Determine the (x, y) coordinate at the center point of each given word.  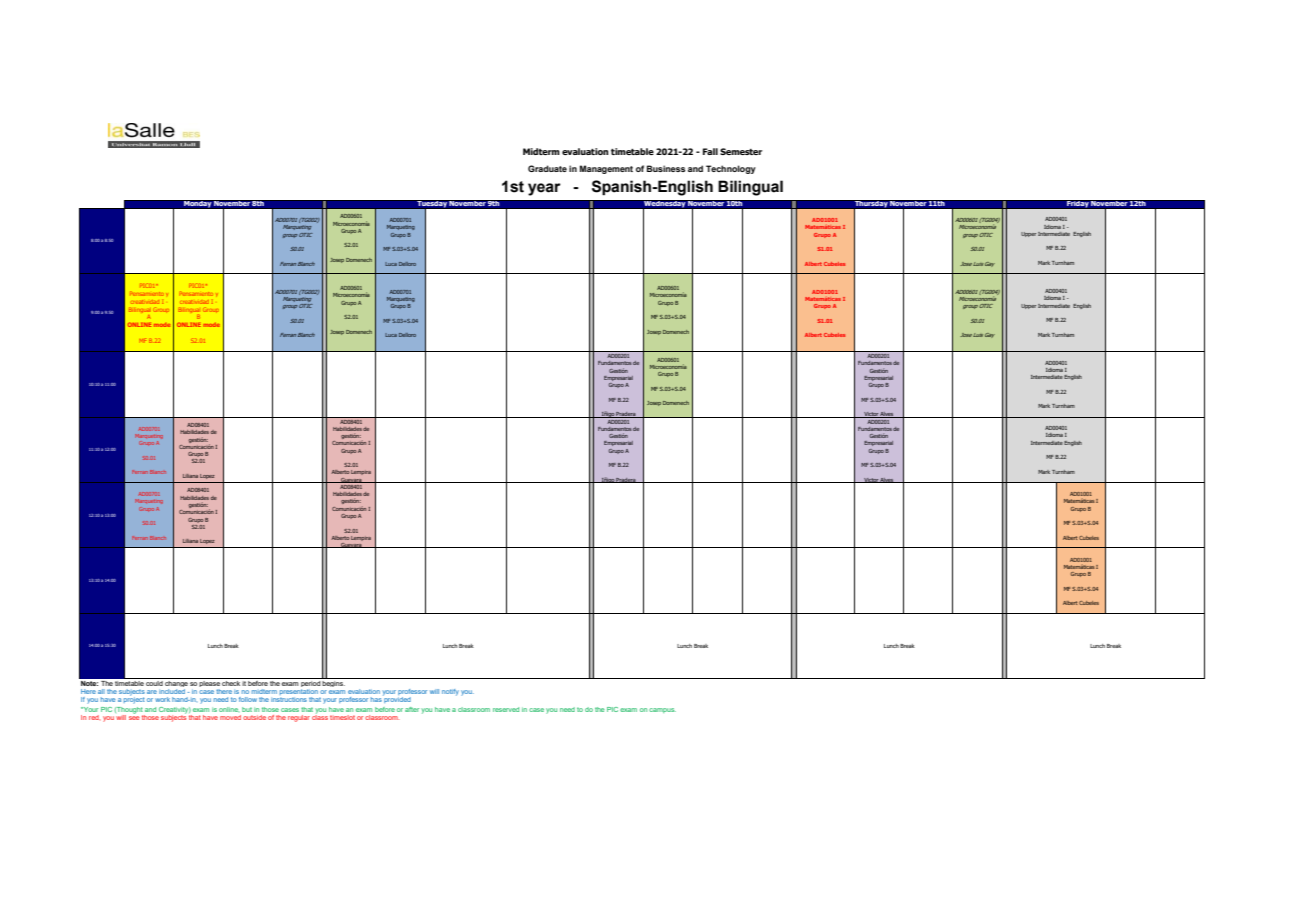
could (154, 682)
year (544, 189)
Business (666, 168)
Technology (731, 169)
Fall (710, 151)
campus (662, 710)
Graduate (547, 168)
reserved (506, 709)
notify (450, 692)
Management (606, 169)
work (162, 699)
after (412, 709)
